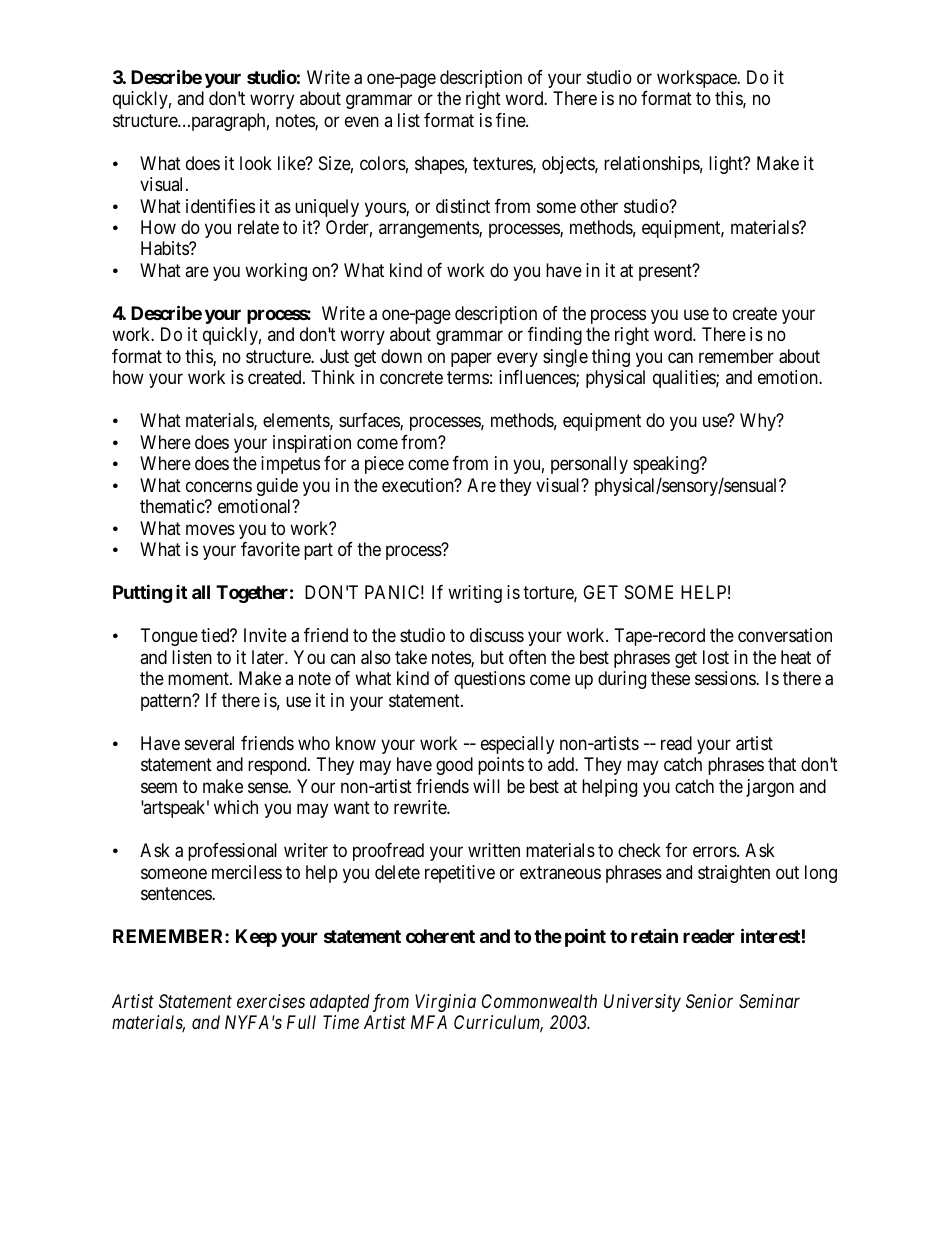 The width and height of the screenshot is (952, 1233). Describe the element at coordinates (445, 1003) in the screenshot. I see `Virginia` at that location.
